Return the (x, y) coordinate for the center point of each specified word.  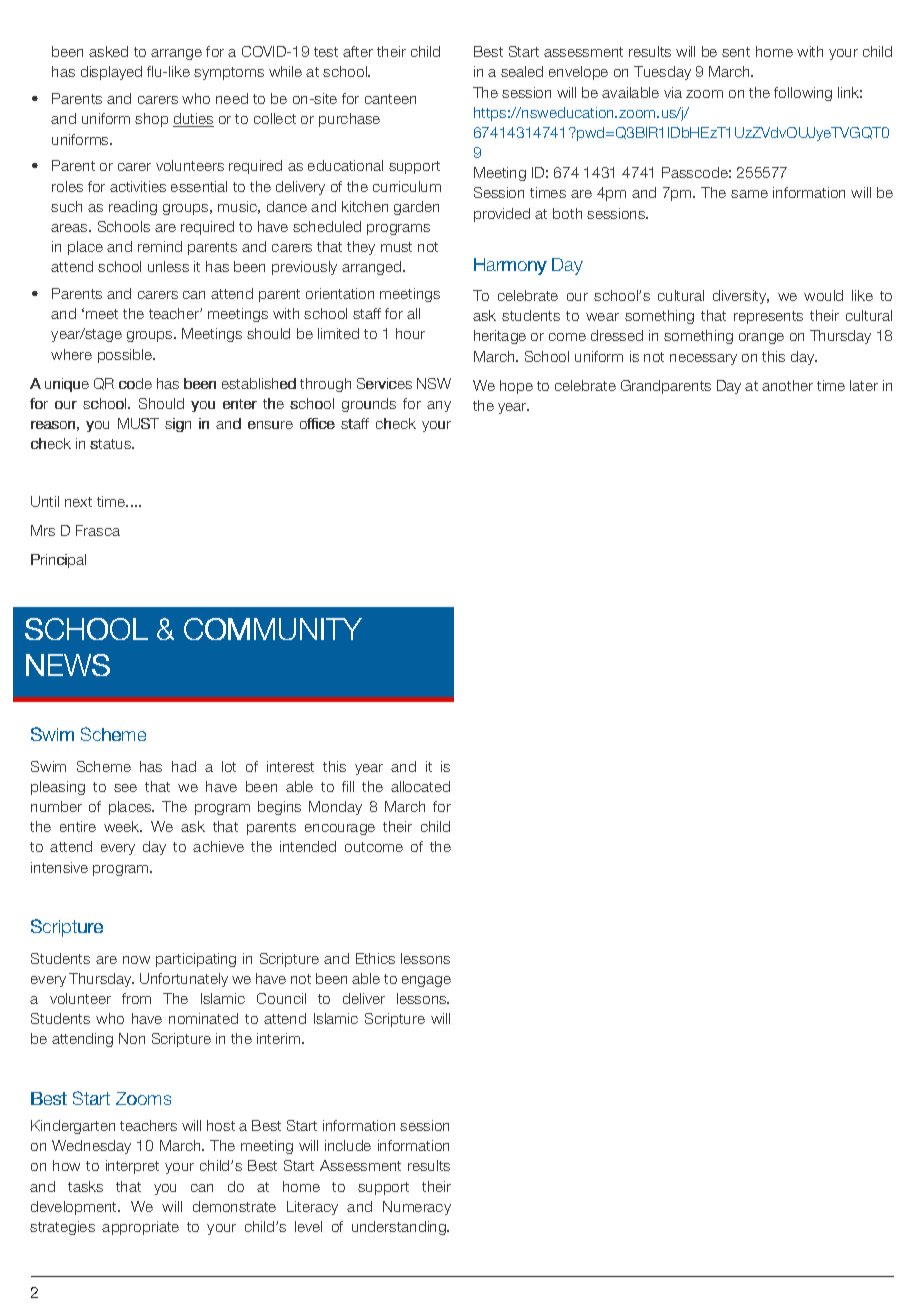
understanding (400, 1228)
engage (426, 981)
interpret (132, 1167)
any (439, 406)
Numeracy (417, 1208)
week (123, 826)
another (787, 385)
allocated (420, 786)
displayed (111, 73)
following (803, 94)
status (111, 444)
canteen (390, 99)
